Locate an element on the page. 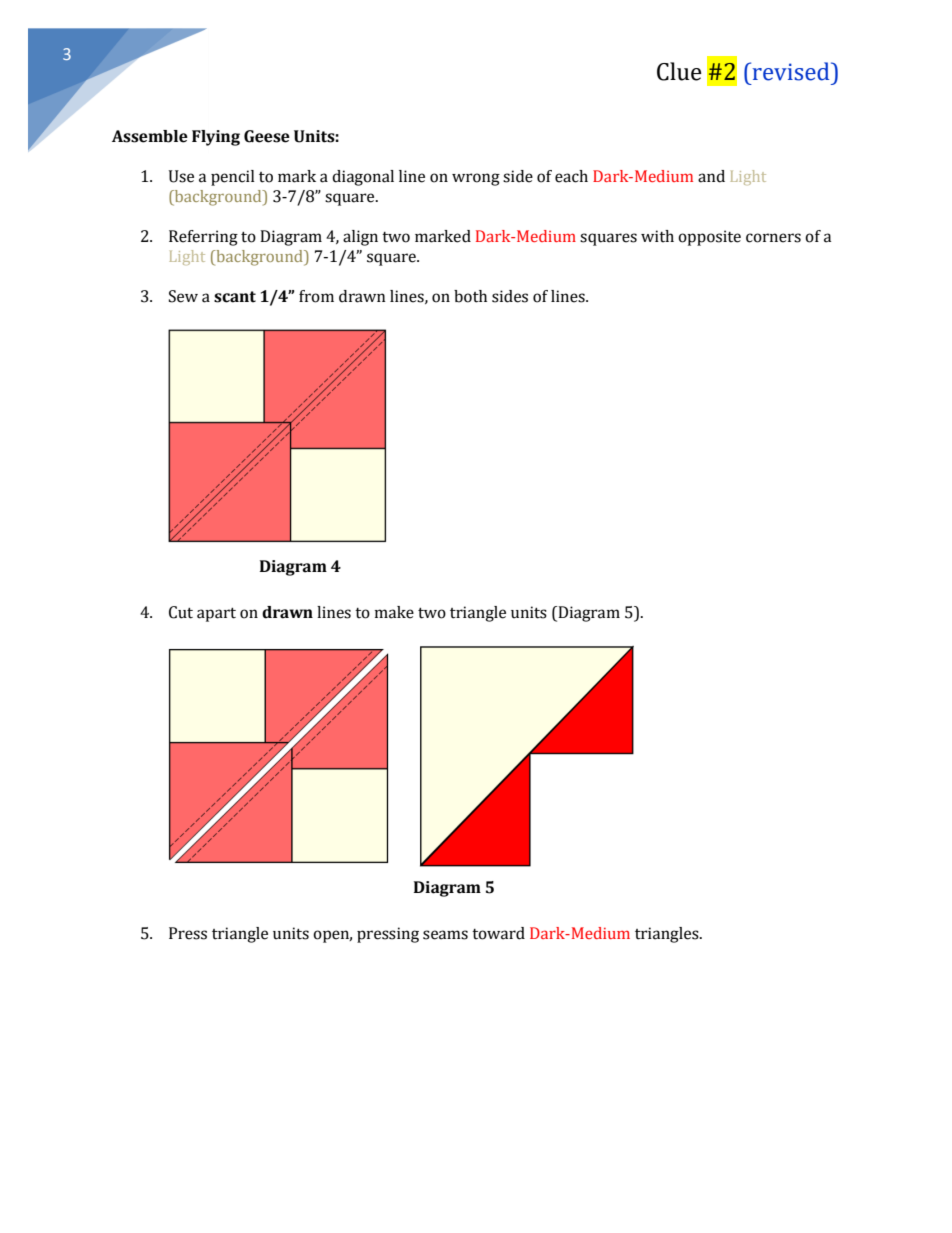 The width and height of the page is (952, 1233). wrong is located at coordinates (476, 179).
